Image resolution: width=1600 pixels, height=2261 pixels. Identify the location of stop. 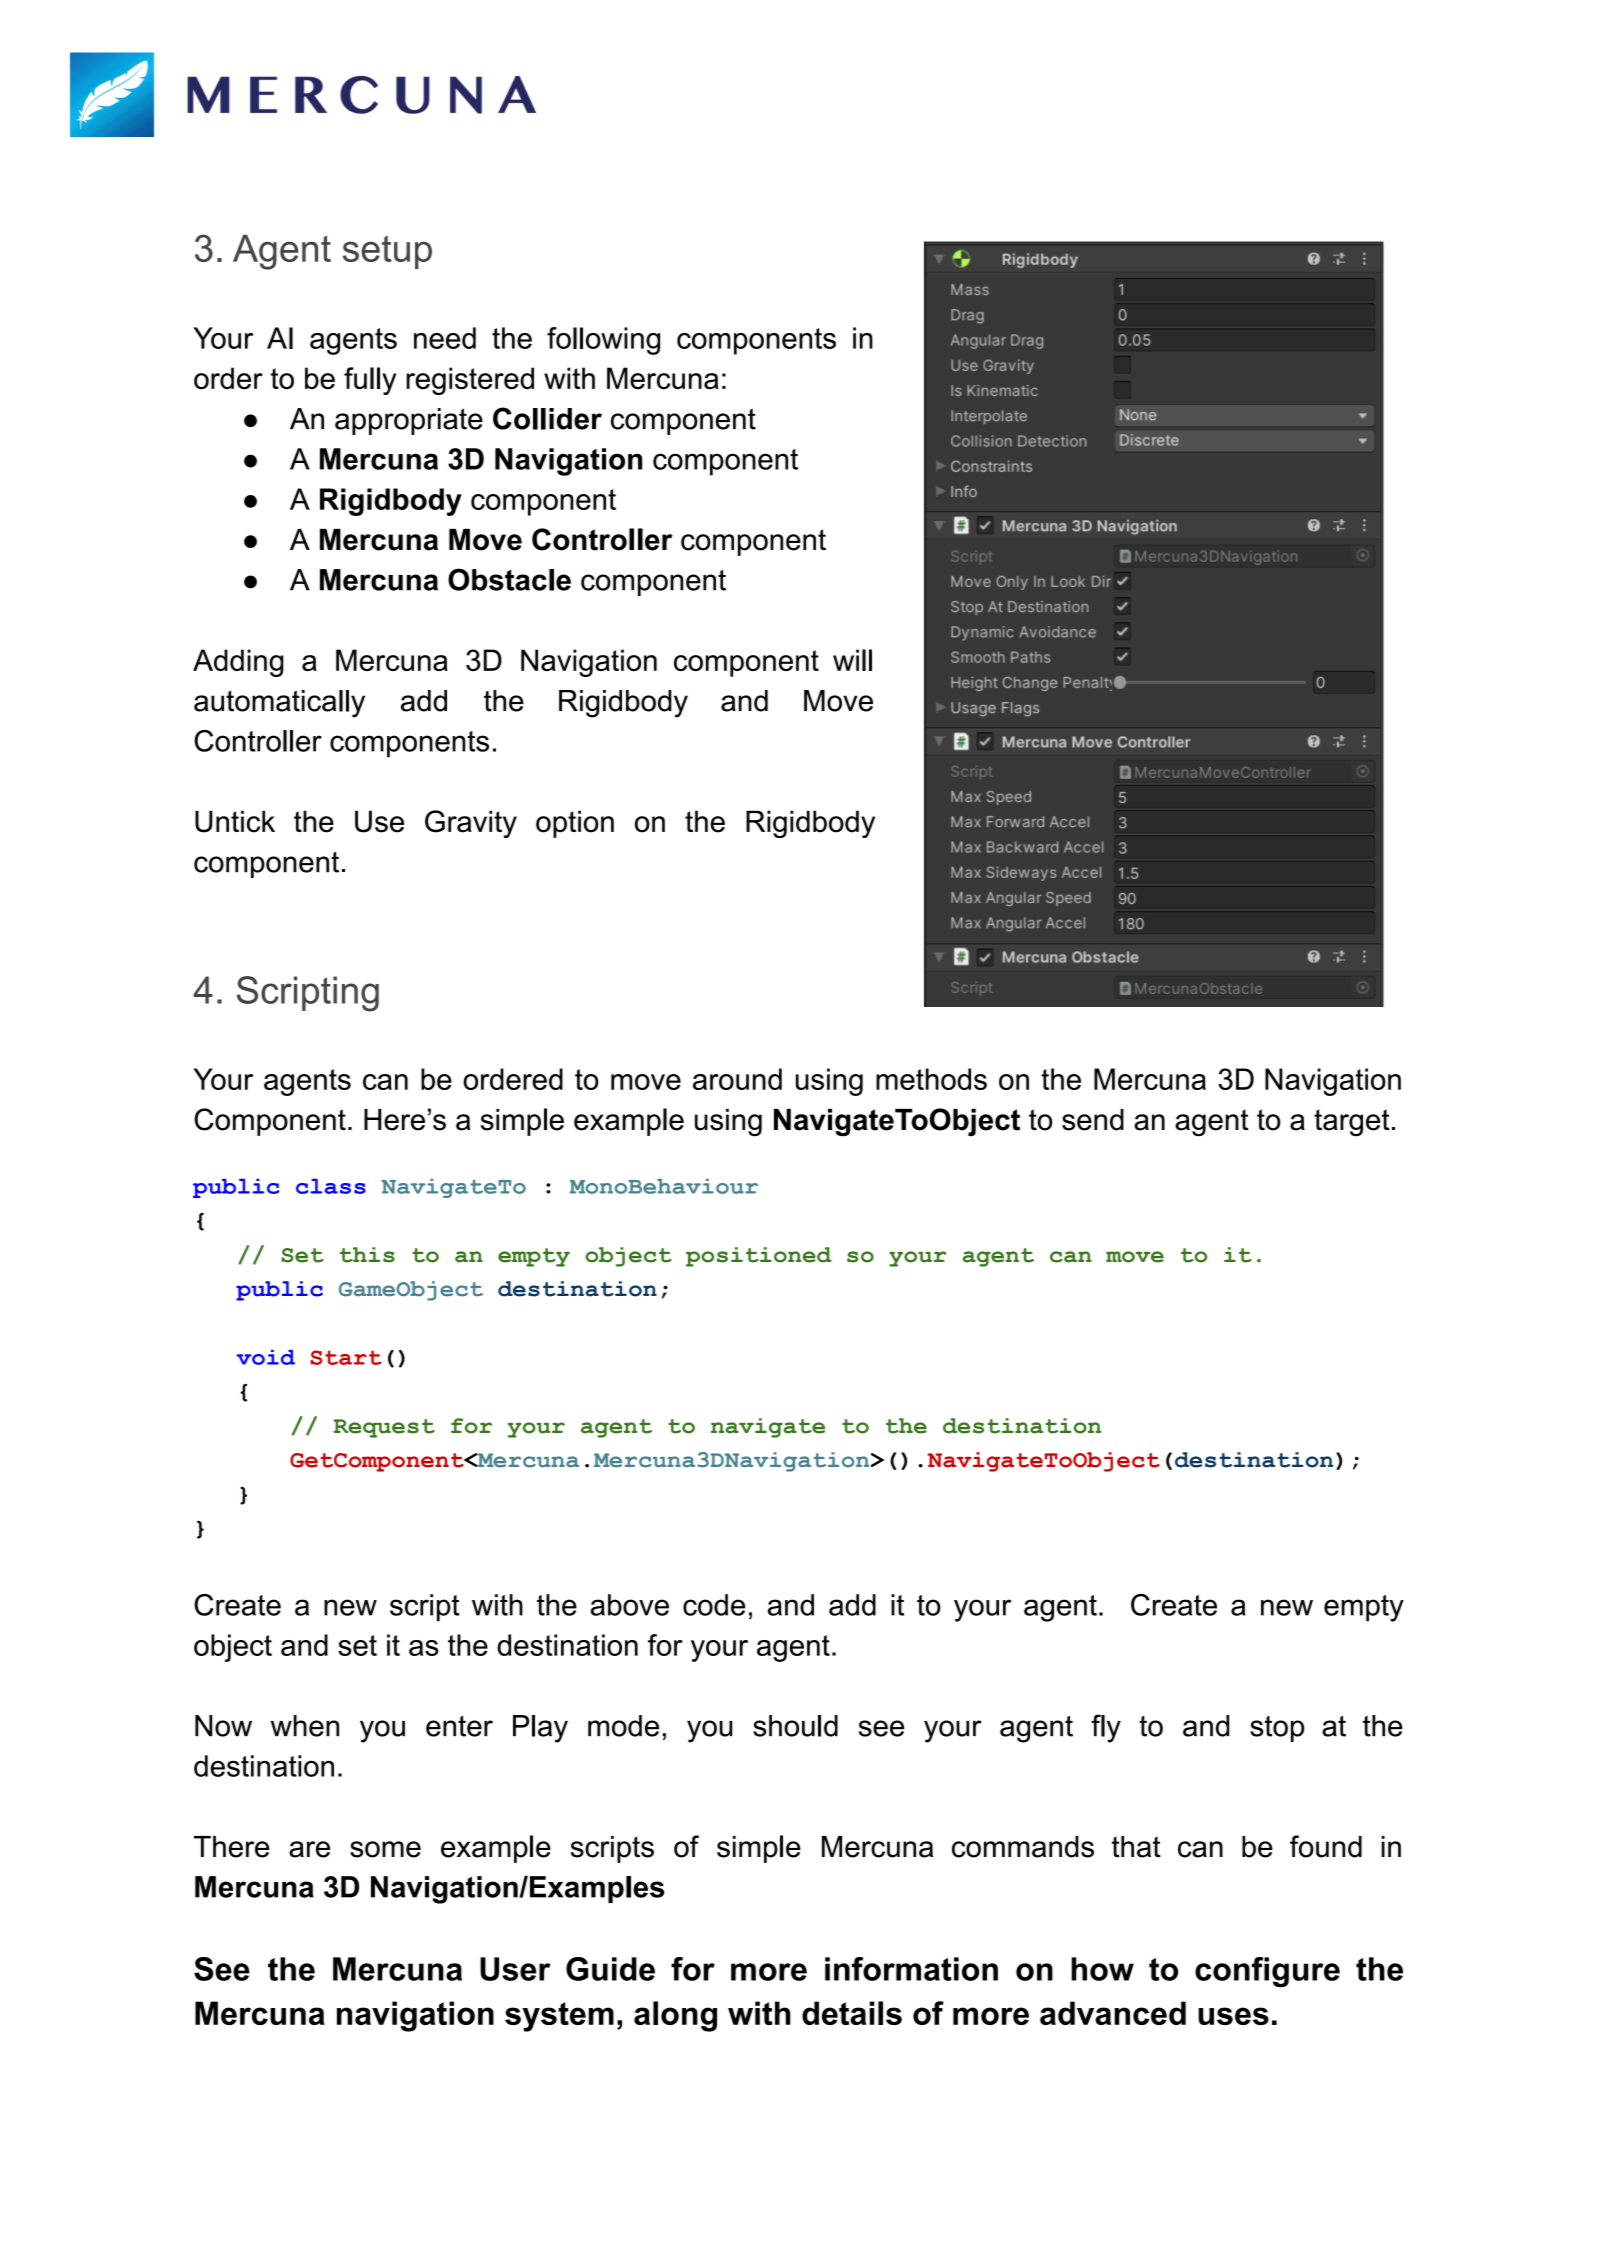
(1277, 1729).
